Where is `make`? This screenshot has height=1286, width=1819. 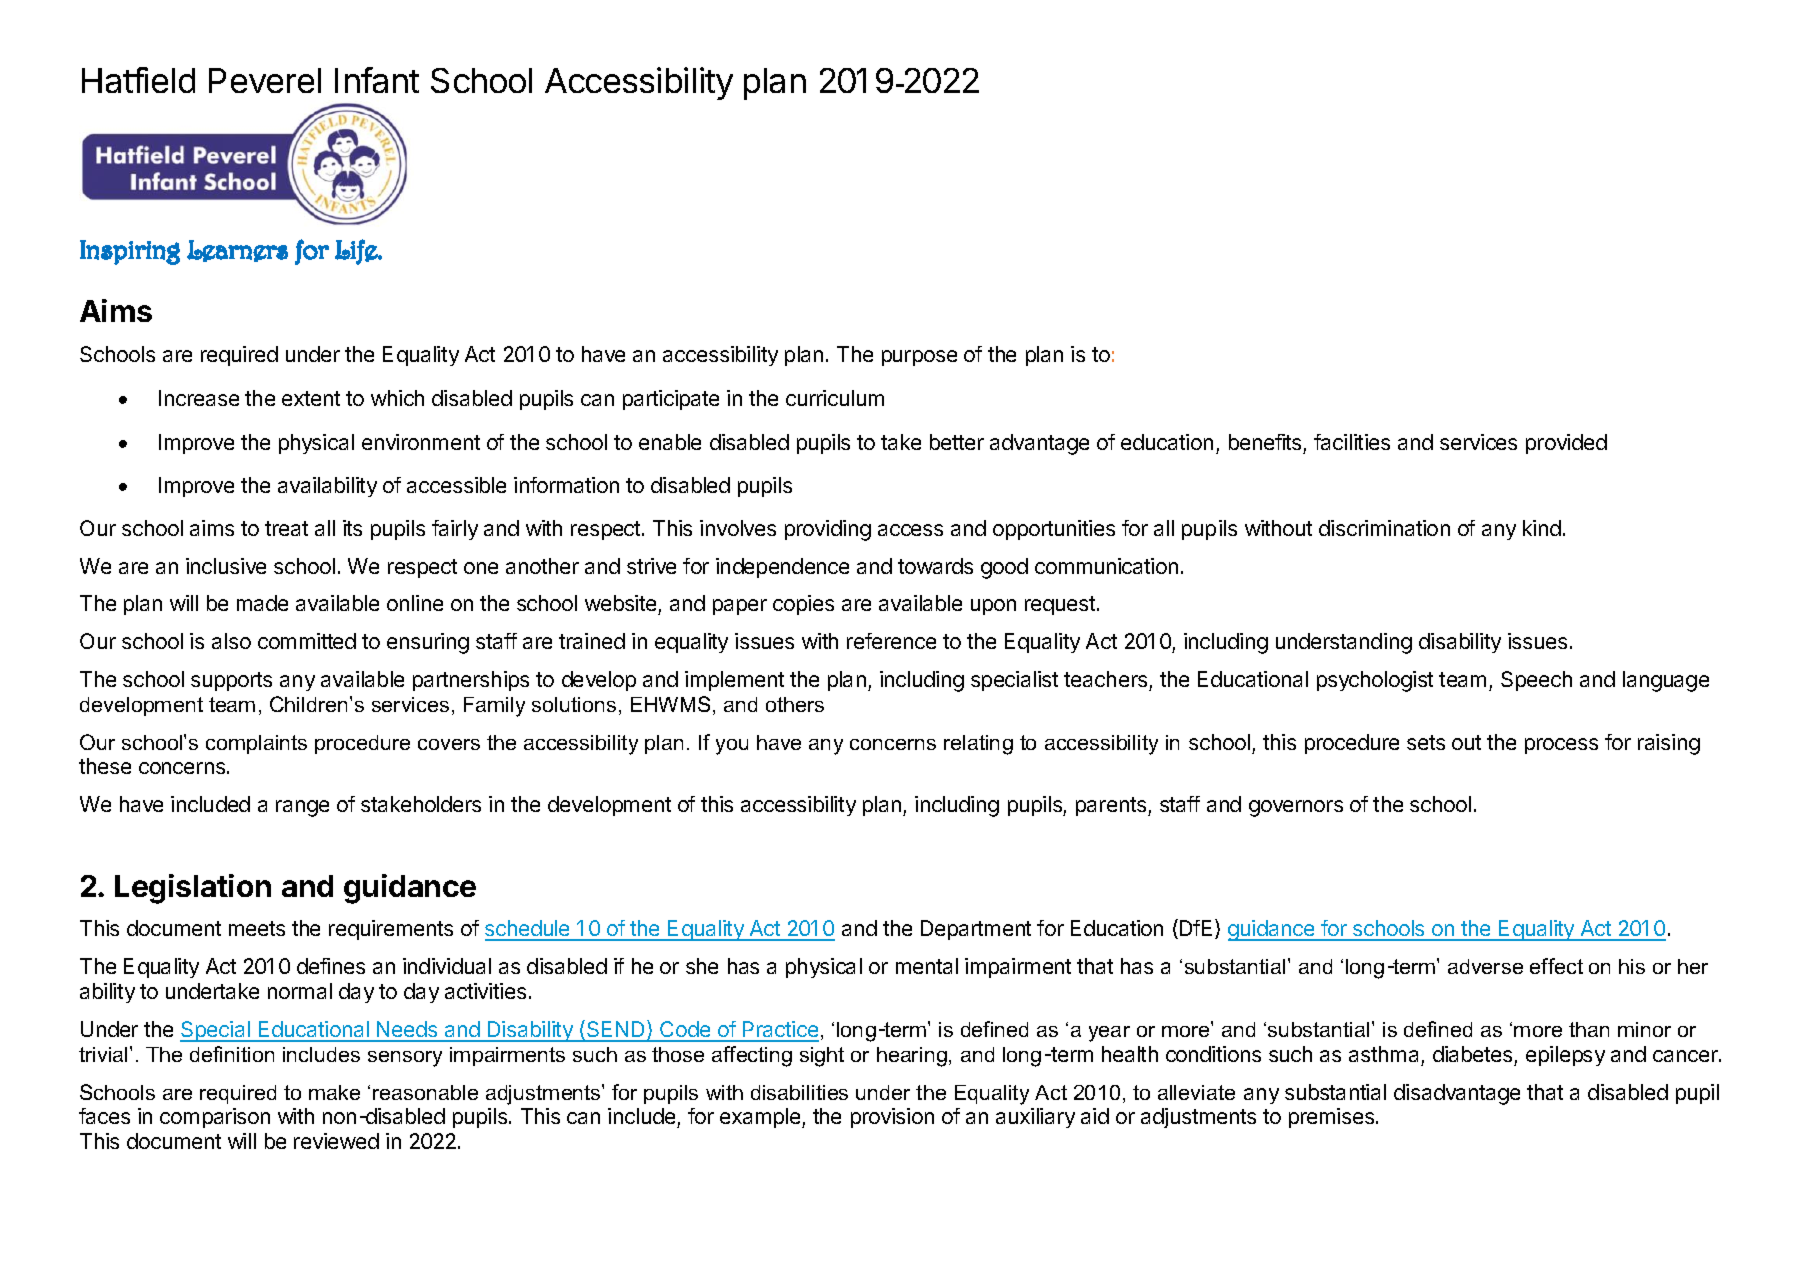 make is located at coordinates (334, 1092).
